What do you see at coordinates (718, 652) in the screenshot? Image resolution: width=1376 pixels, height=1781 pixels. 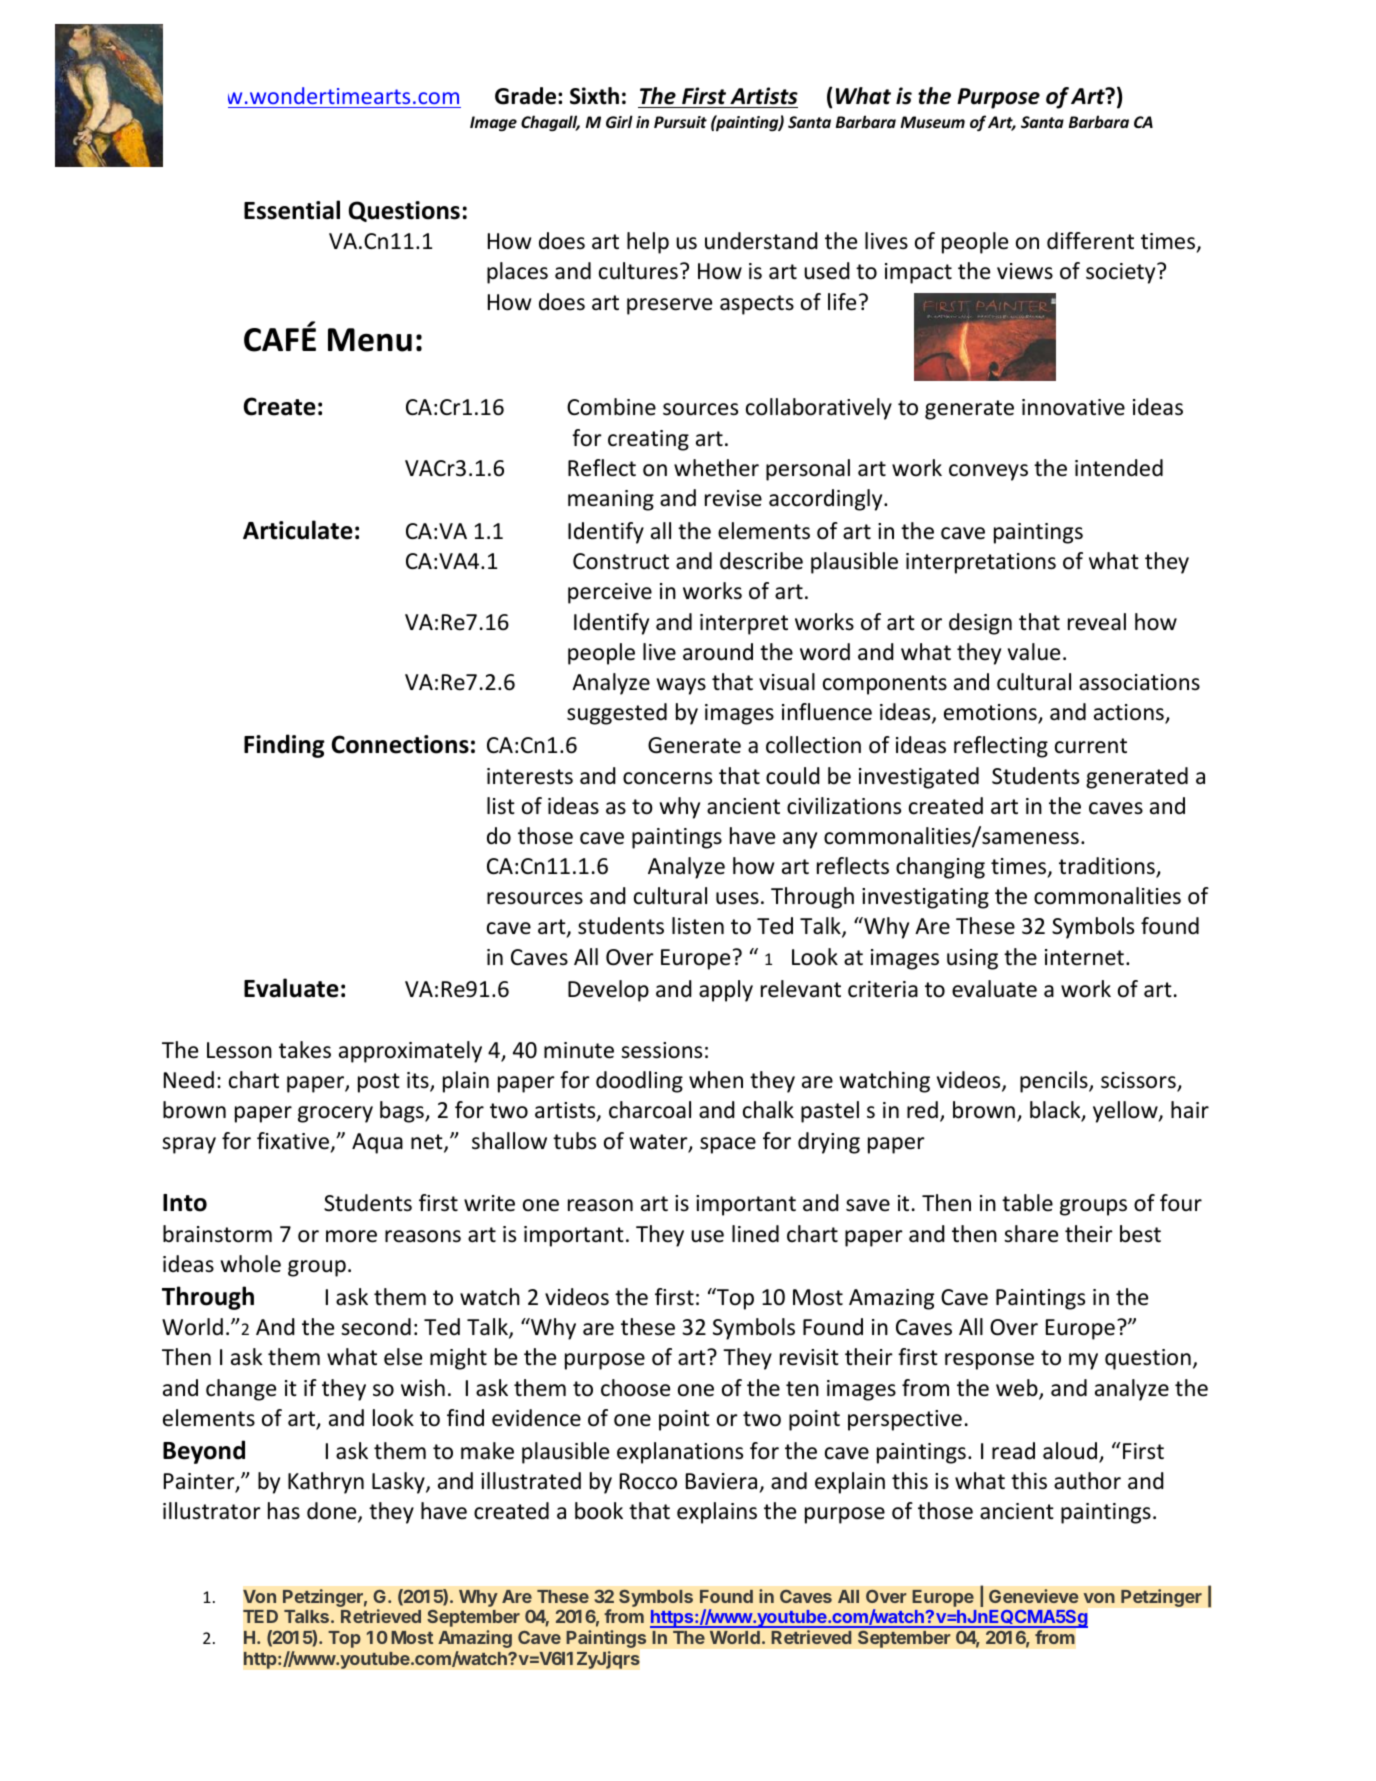 I see `around` at bounding box center [718, 652].
